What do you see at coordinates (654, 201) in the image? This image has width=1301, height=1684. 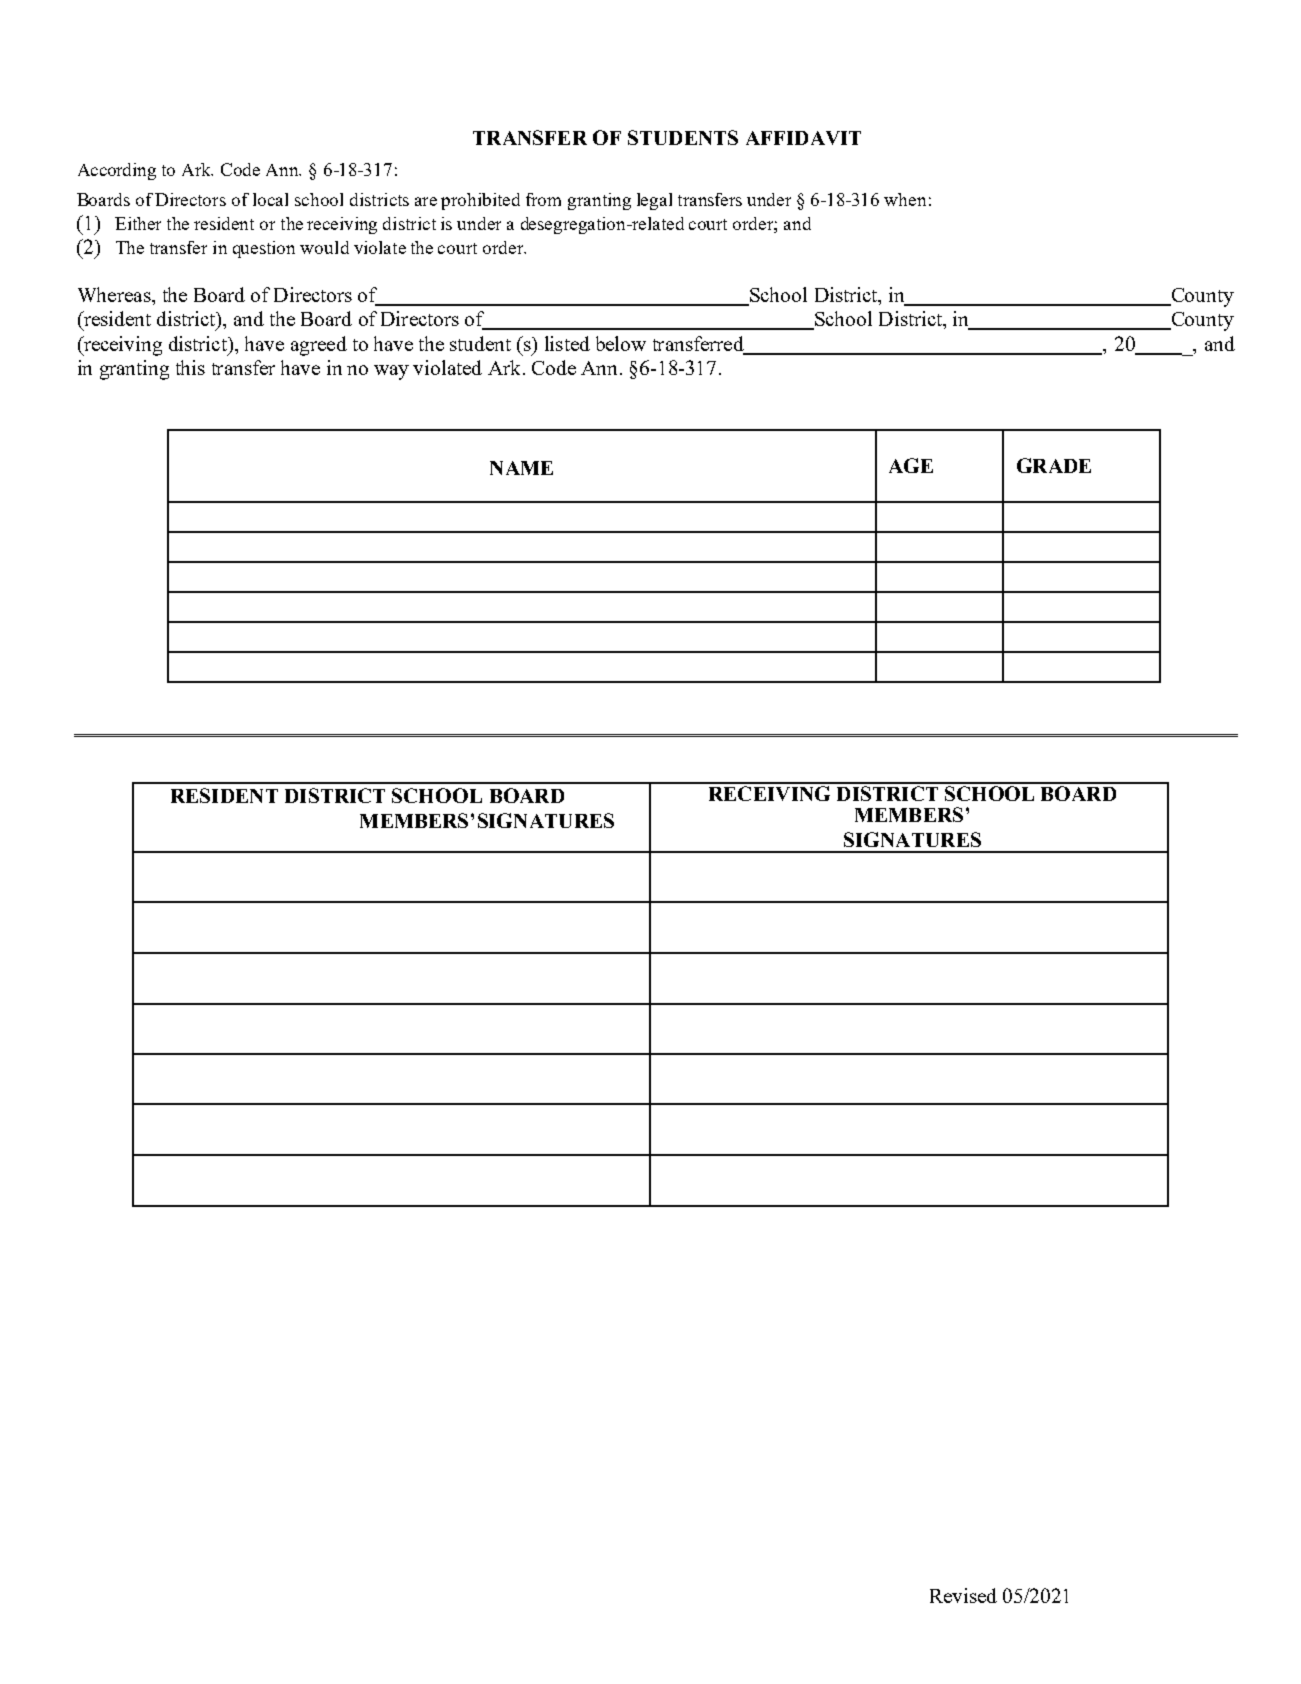 I see `legal` at bounding box center [654, 201].
